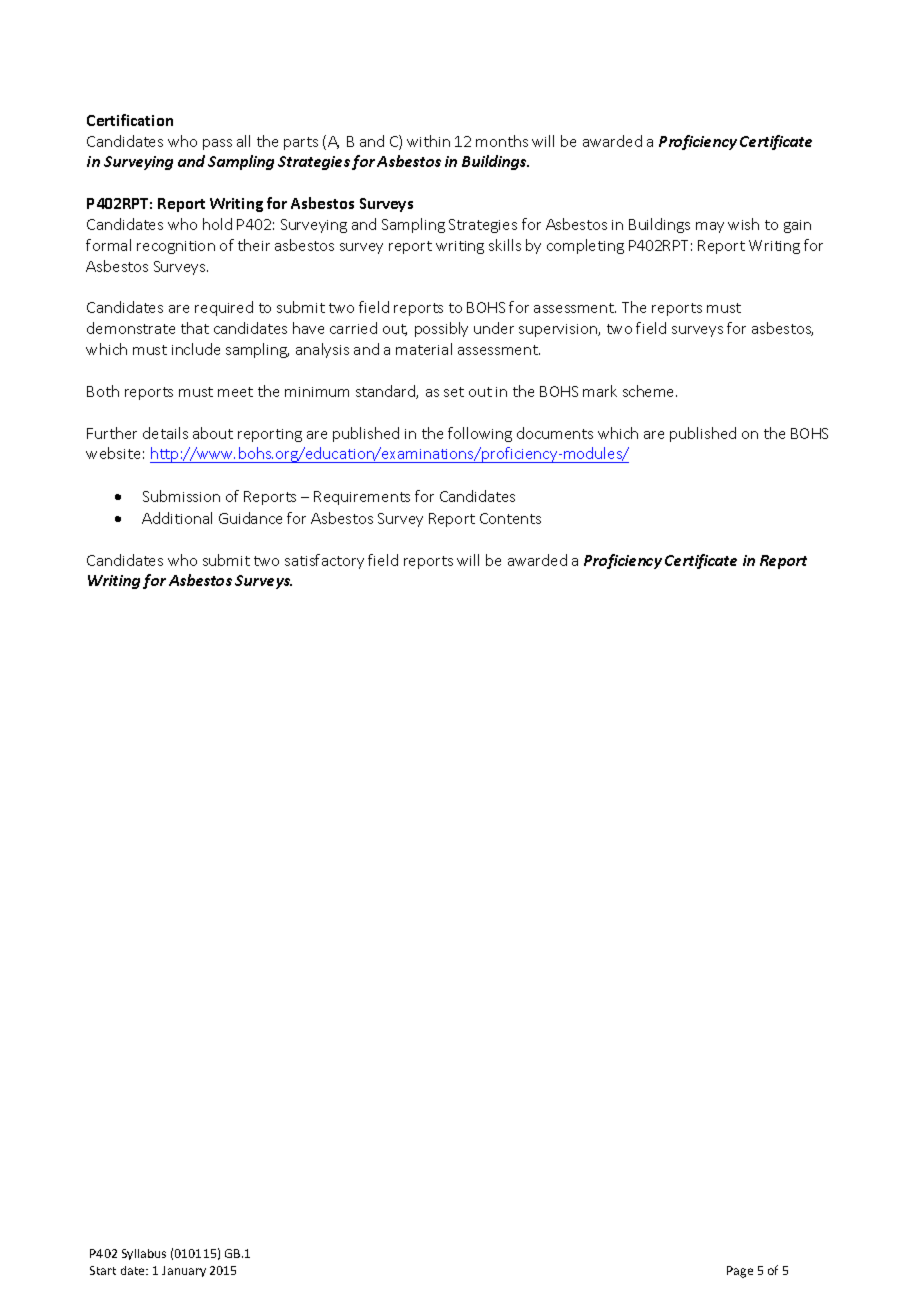 This page has height=1308, width=924. I want to click on pass, so click(217, 144).
